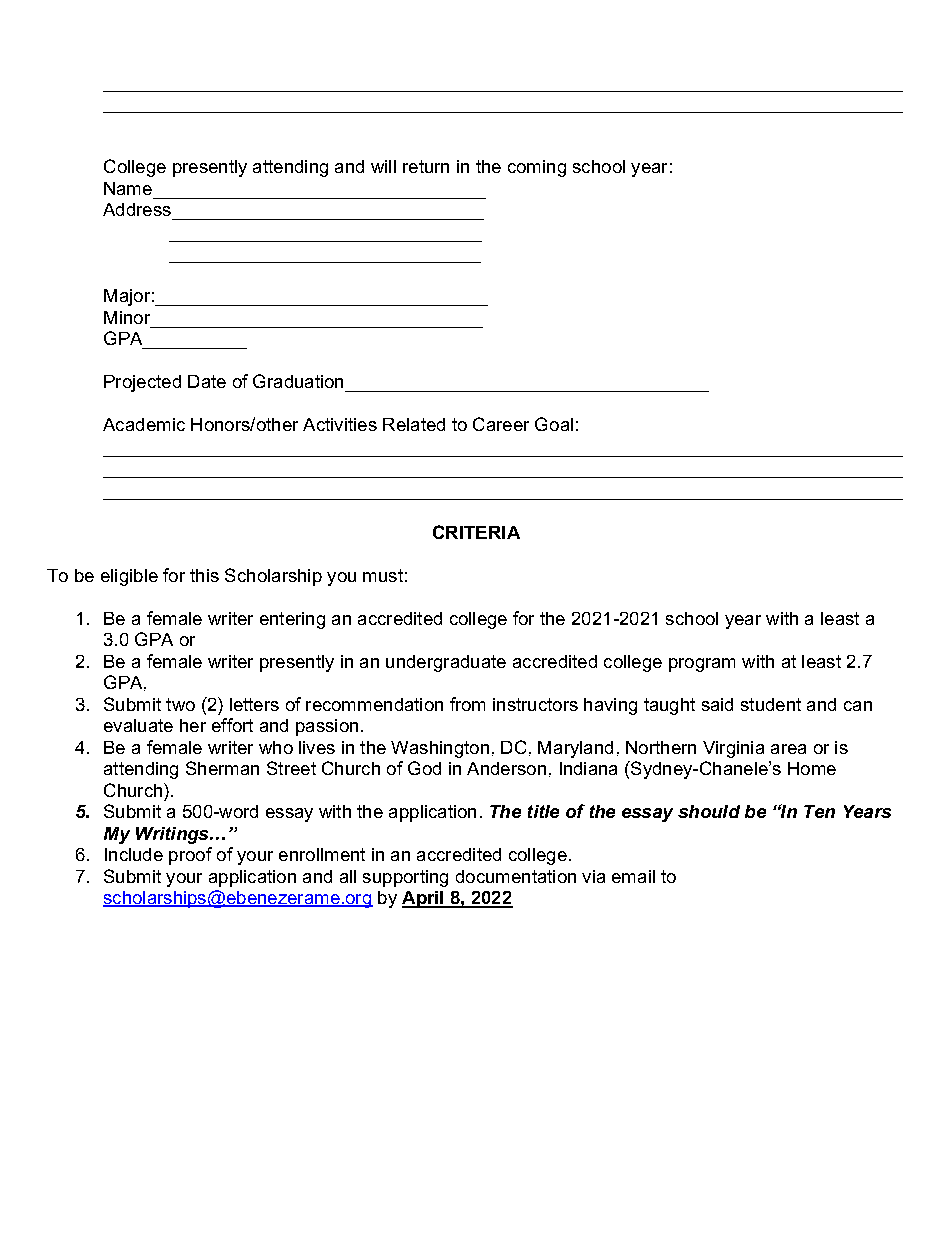  Describe the element at coordinates (537, 168) in the page. I see `coming` at that location.
